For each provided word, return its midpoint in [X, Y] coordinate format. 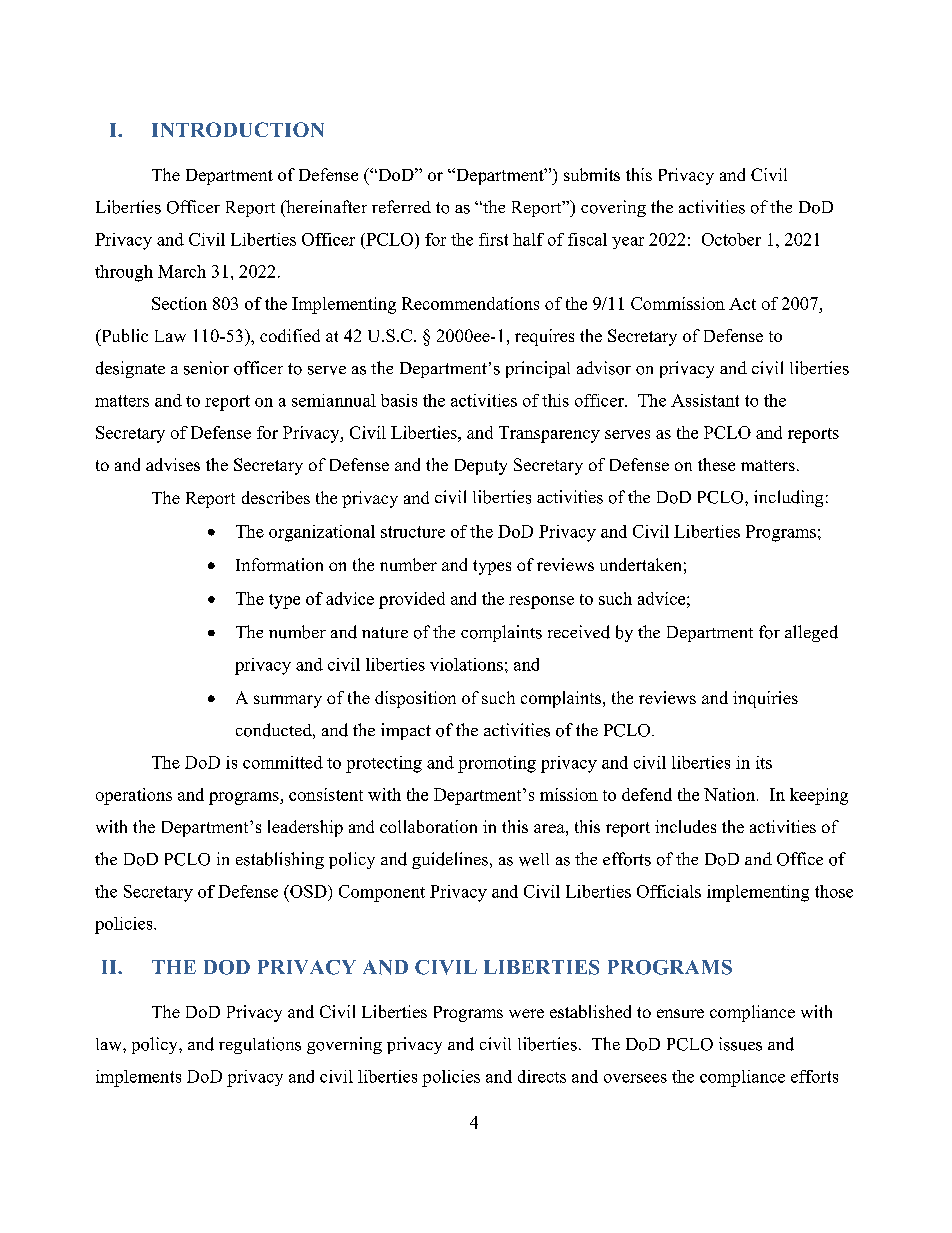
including [788, 498]
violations [466, 664]
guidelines [450, 860]
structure [413, 532]
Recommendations [470, 303]
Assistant [705, 400]
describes [276, 497]
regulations [260, 1045]
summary [288, 701]
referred [401, 206]
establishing [280, 860]
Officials [669, 891]
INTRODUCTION [238, 129]
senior [206, 368]
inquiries [765, 699]
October [731, 239]
